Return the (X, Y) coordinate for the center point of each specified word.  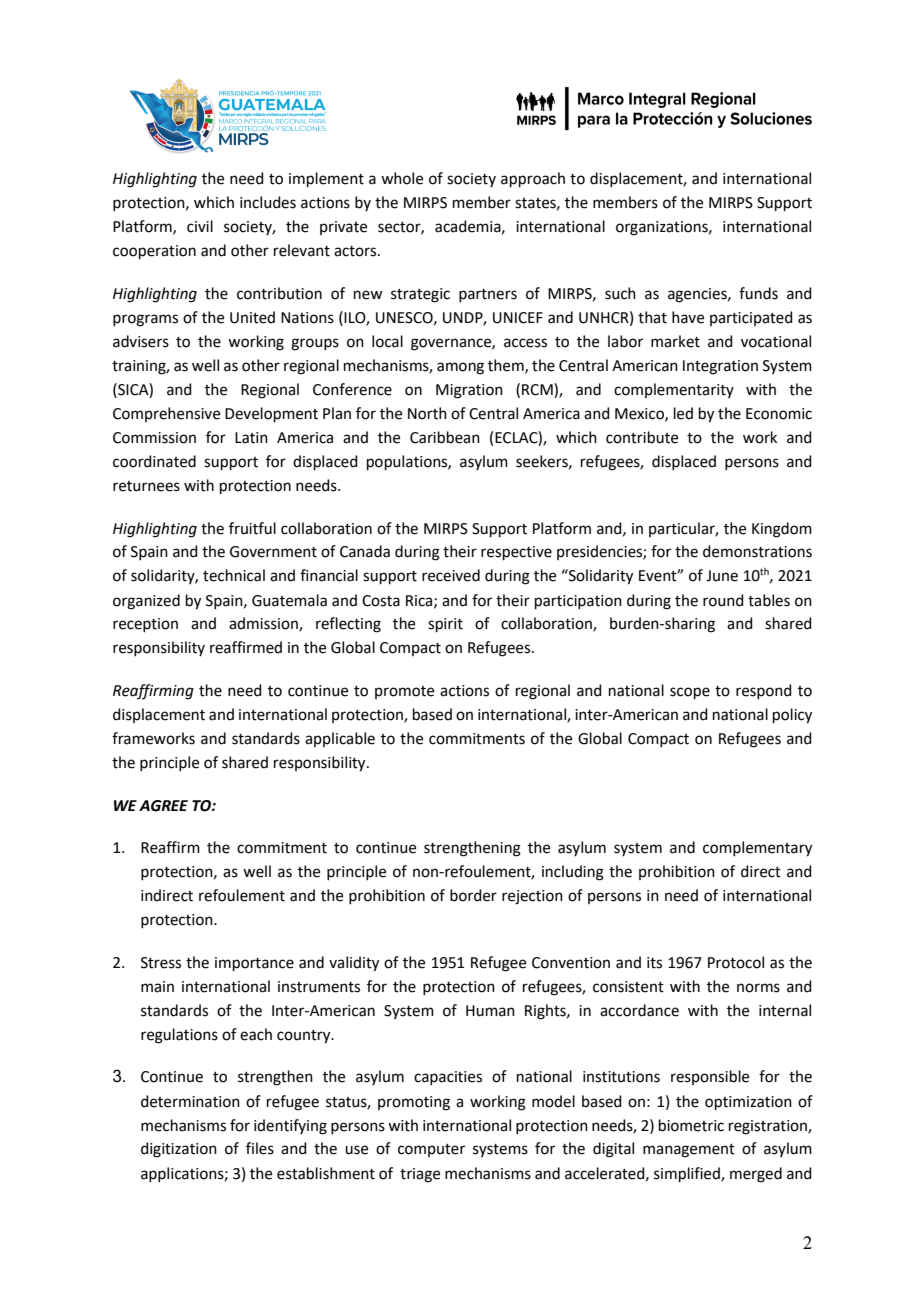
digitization (179, 1150)
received (451, 575)
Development (271, 414)
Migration (469, 391)
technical (234, 575)
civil (200, 226)
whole (402, 178)
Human (490, 1011)
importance (254, 964)
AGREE (163, 806)
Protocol (736, 962)
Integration (720, 367)
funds (758, 293)
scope (690, 693)
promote (404, 692)
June (722, 576)
